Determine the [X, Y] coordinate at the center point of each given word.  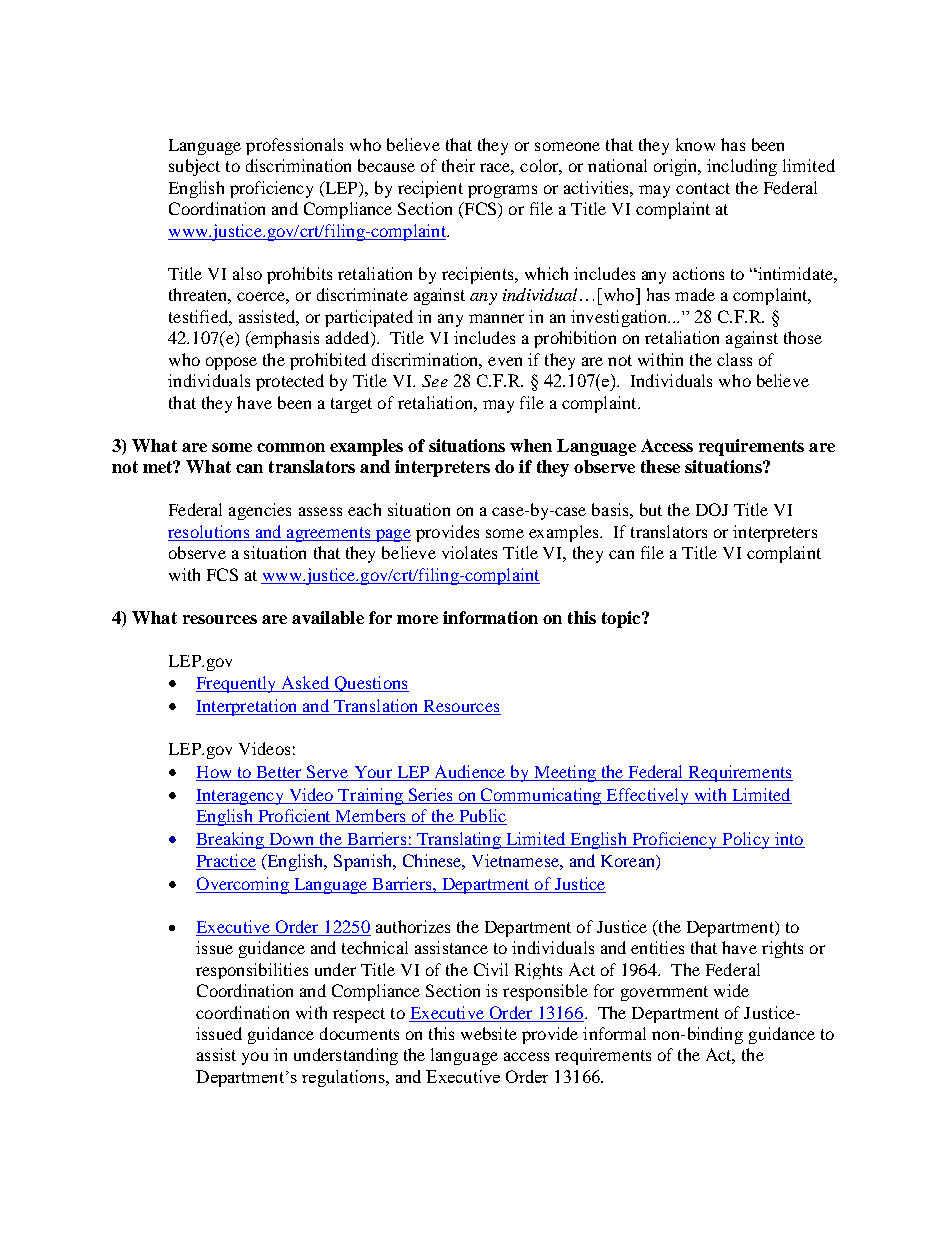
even [505, 361]
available [328, 617]
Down [292, 840]
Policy [746, 840]
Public [482, 817]
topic [622, 619]
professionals [294, 146]
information [490, 617]
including [742, 167]
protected [290, 382]
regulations [344, 1078]
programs [502, 191]
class [734, 359]
